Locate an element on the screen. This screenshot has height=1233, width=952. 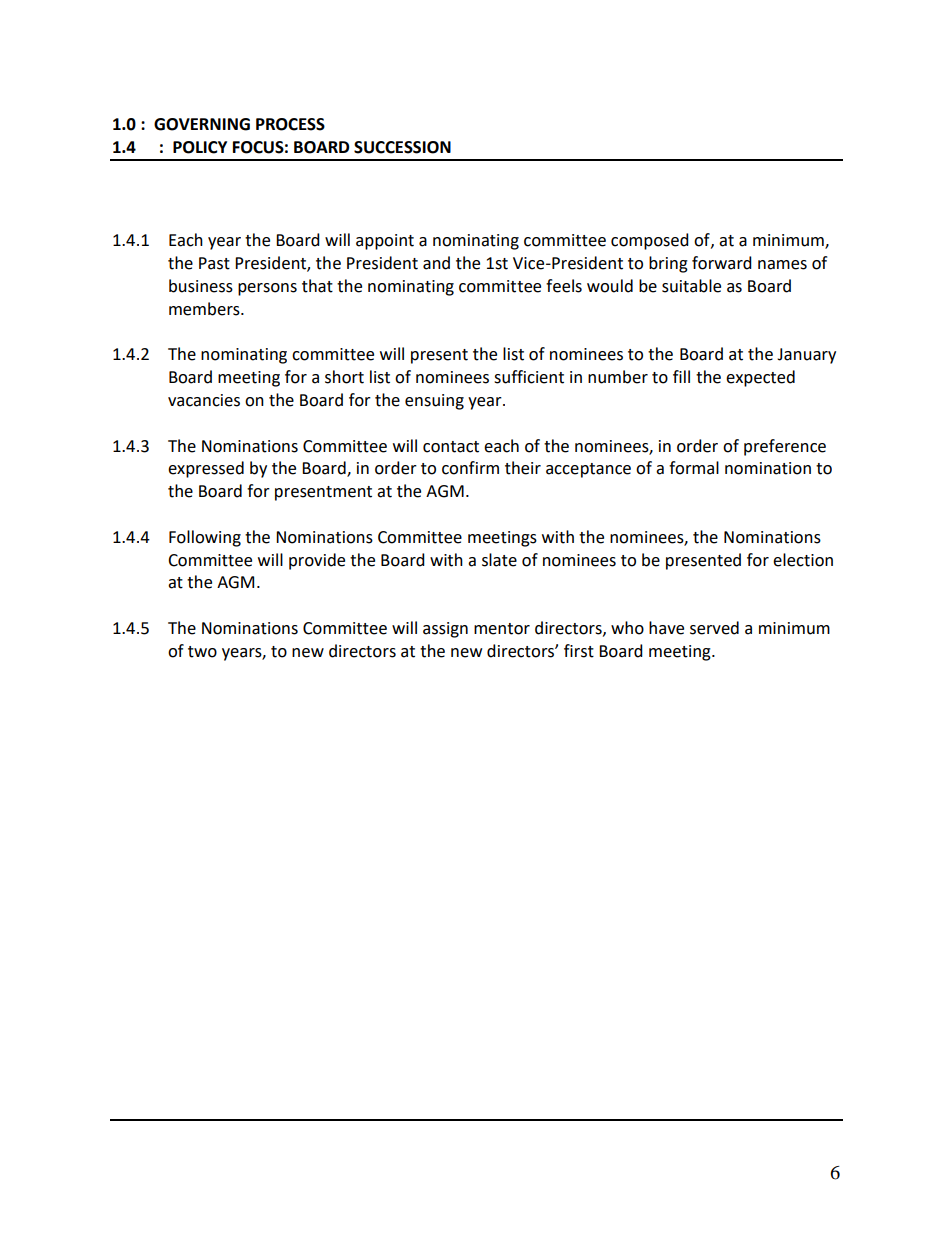
sufficient is located at coordinates (529, 377).
